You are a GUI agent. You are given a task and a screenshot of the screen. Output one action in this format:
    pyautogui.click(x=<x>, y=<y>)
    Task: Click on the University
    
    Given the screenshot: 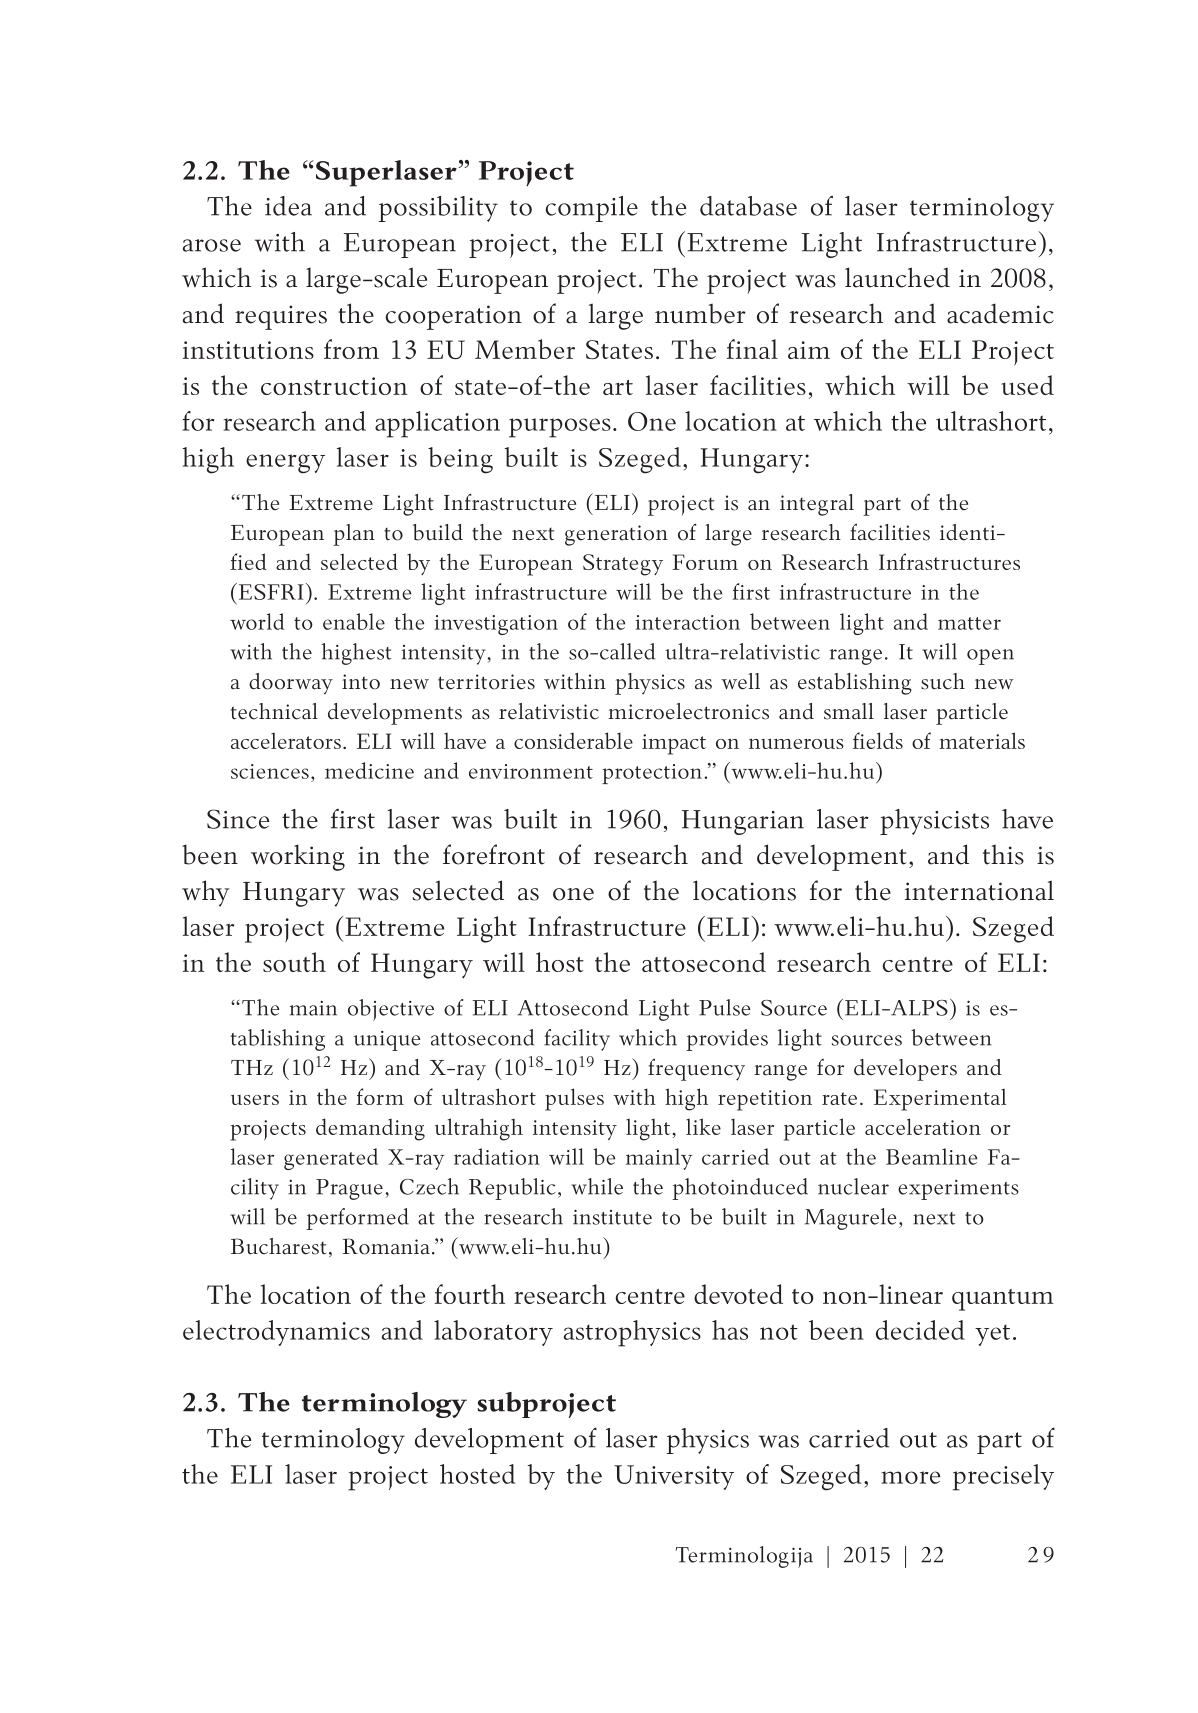 What is the action you would take?
    pyautogui.click(x=674, y=1477)
